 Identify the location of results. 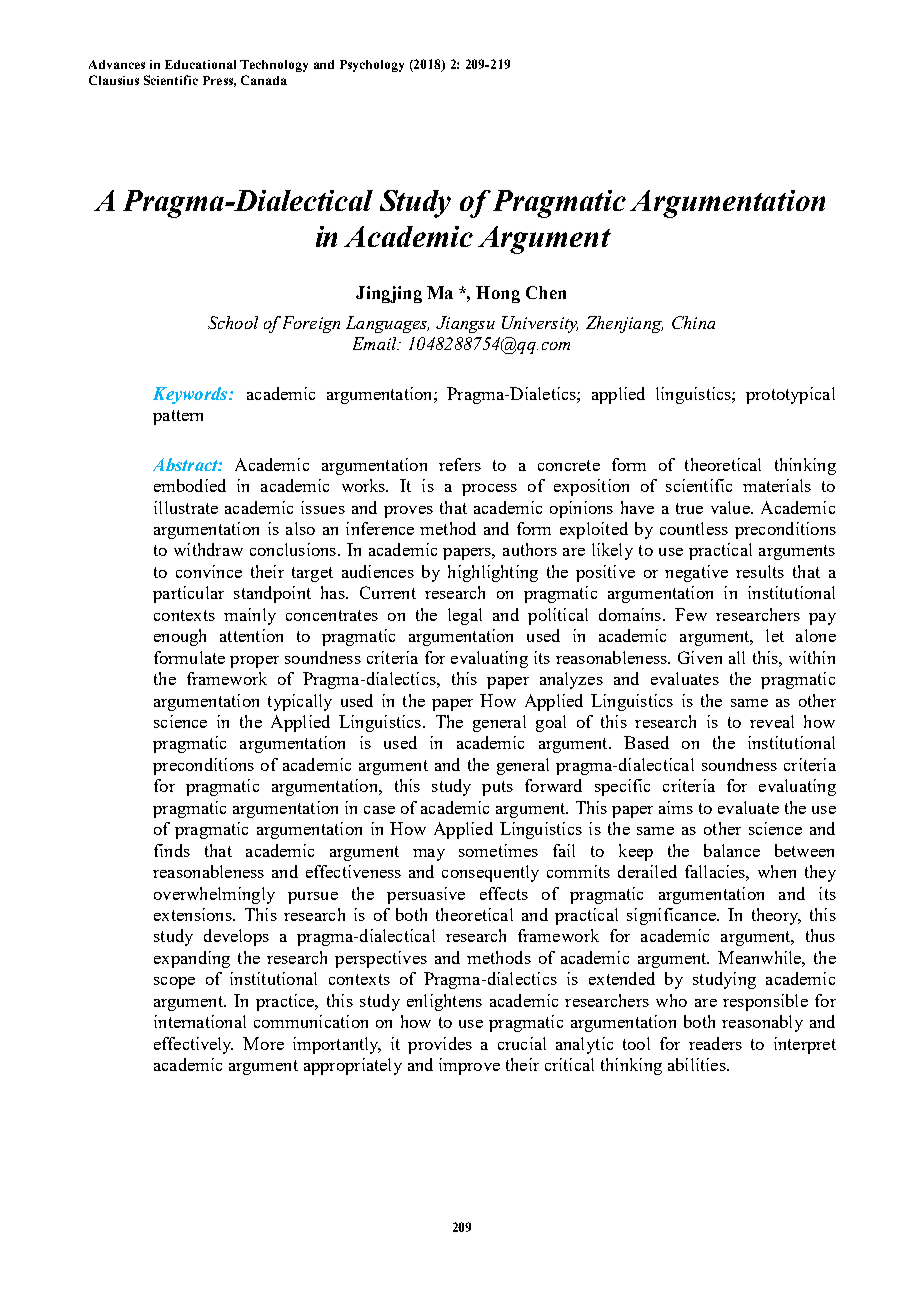
(760, 571).
